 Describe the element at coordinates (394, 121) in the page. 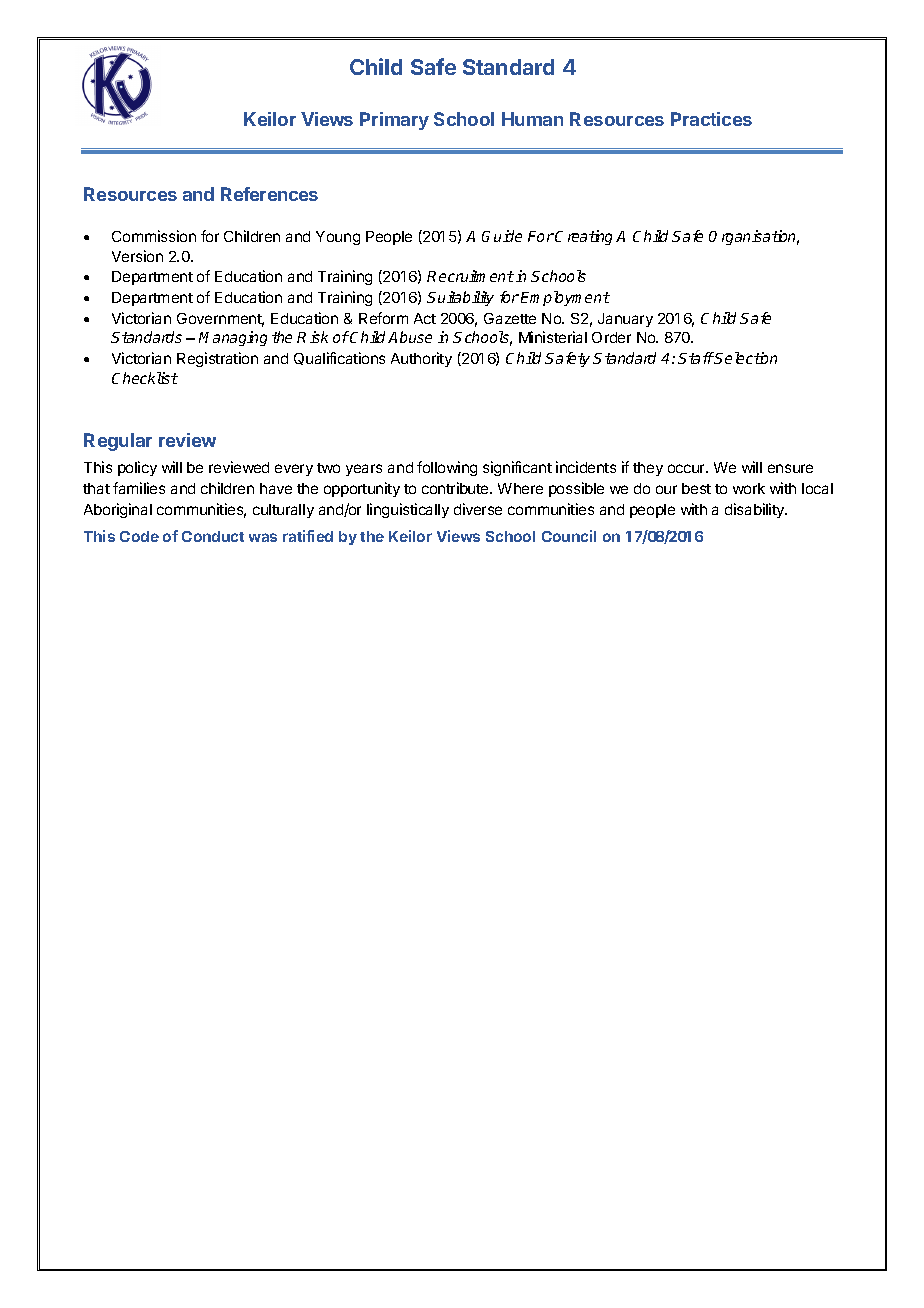

I see `Primary` at that location.
